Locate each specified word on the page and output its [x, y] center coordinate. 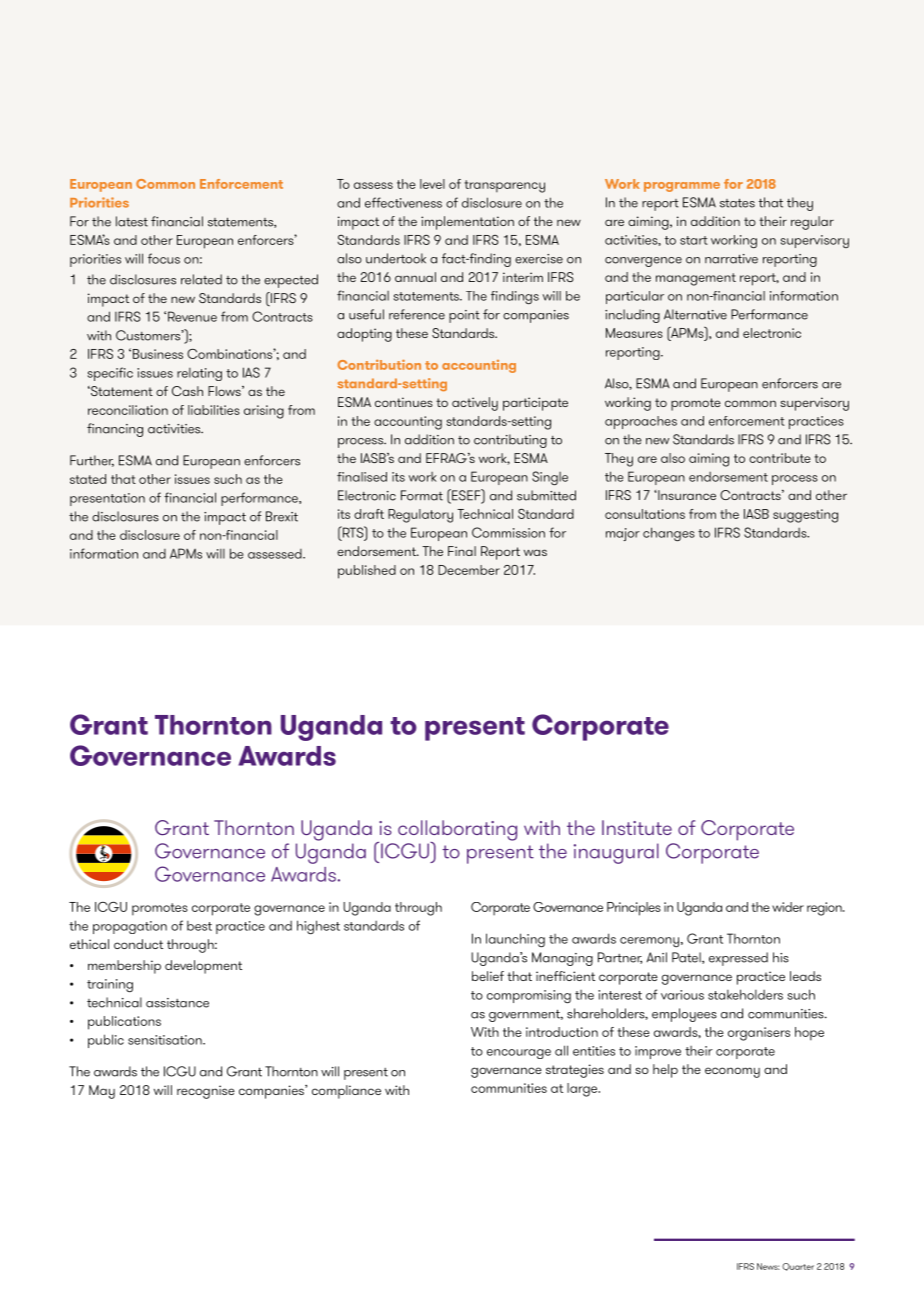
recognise [206, 1092]
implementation [467, 223]
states [737, 203]
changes [669, 534]
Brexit [282, 516]
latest [132, 221]
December [469, 570]
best [199, 926]
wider [788, 907]
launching [515, 940]
